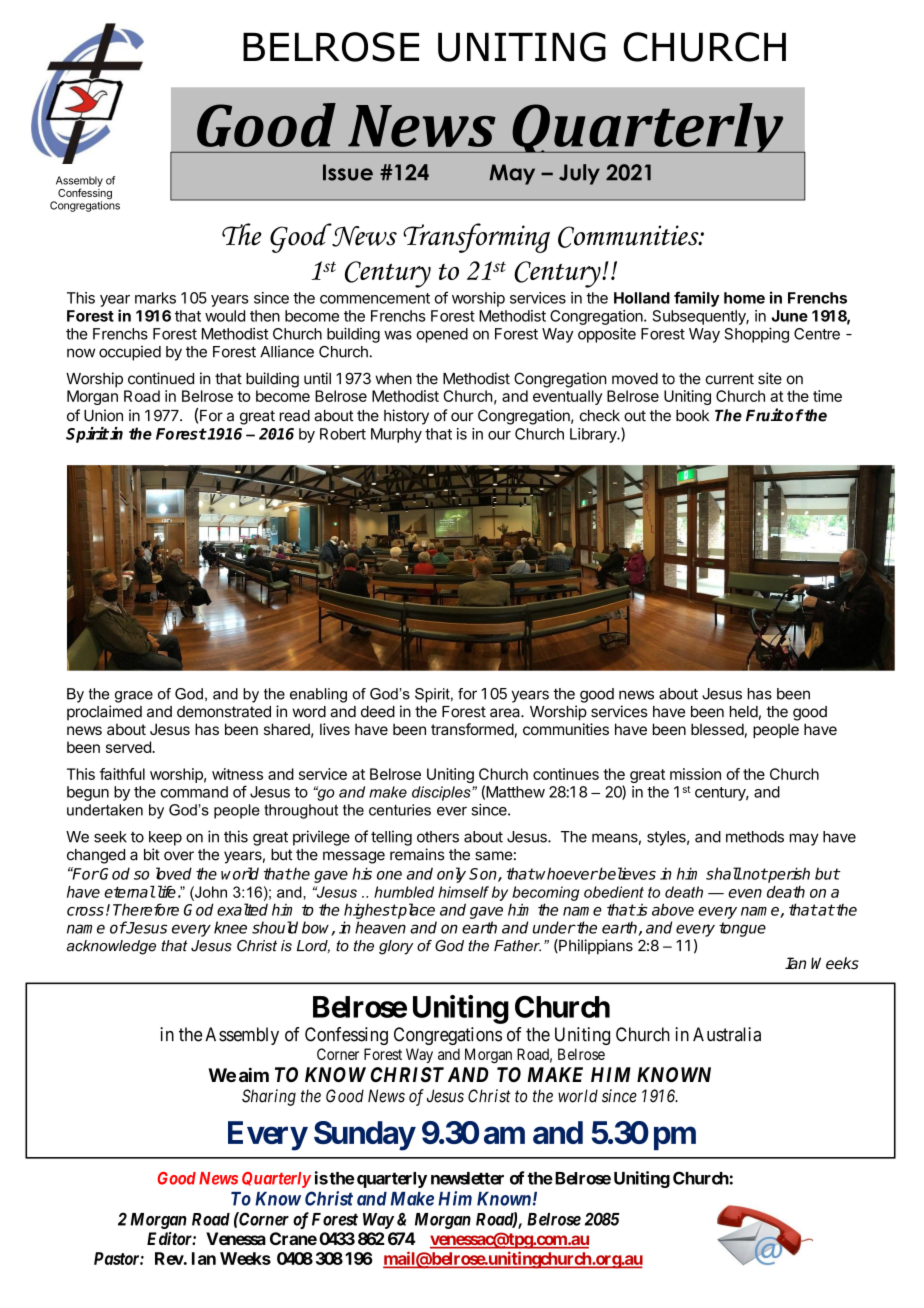  What do you see at coordinates (364, 1136) in the screenshot?
I see `Sunday` at bounding box center [364, 1136].
